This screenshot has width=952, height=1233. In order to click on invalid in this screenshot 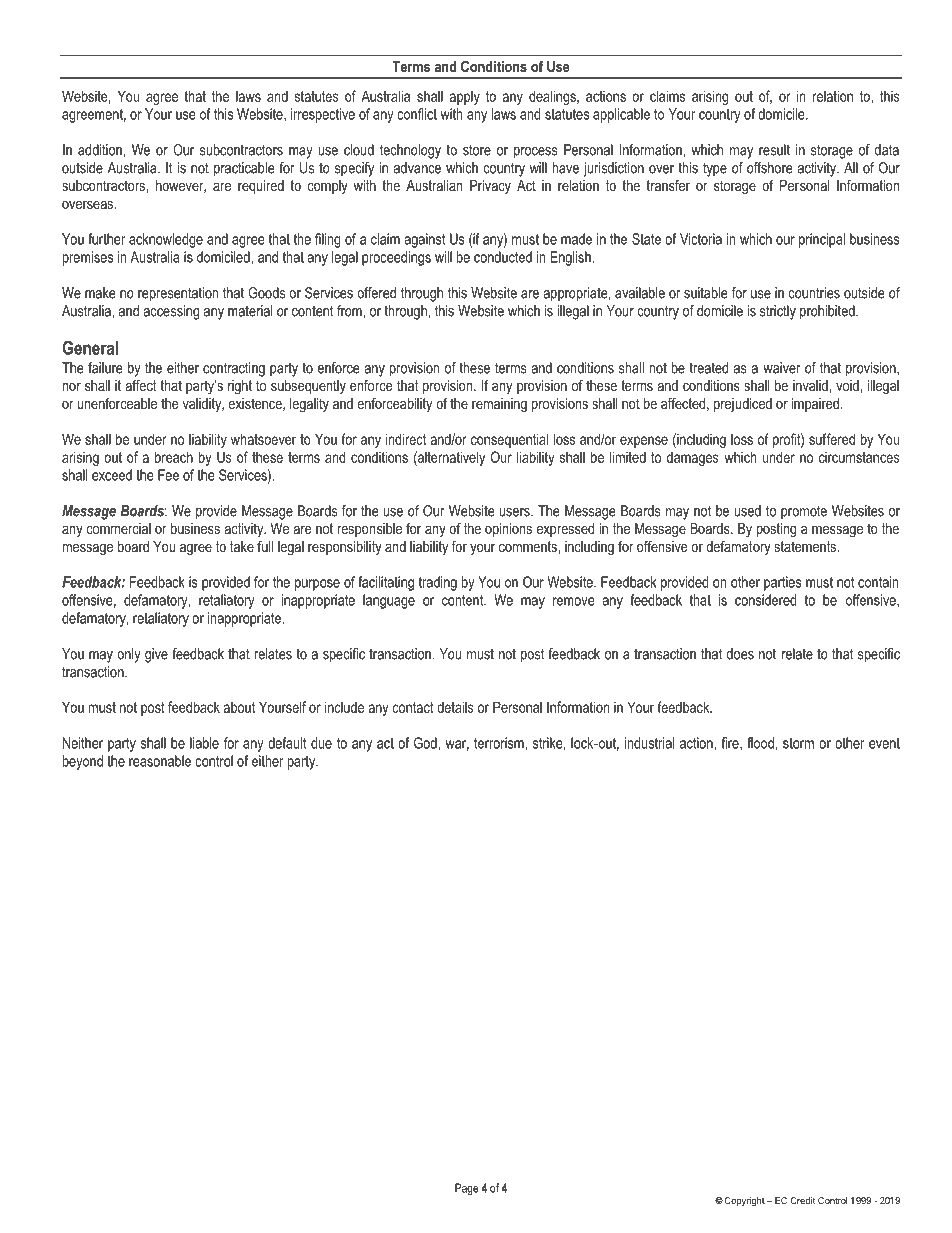, I will do `click(811, 386)`.
